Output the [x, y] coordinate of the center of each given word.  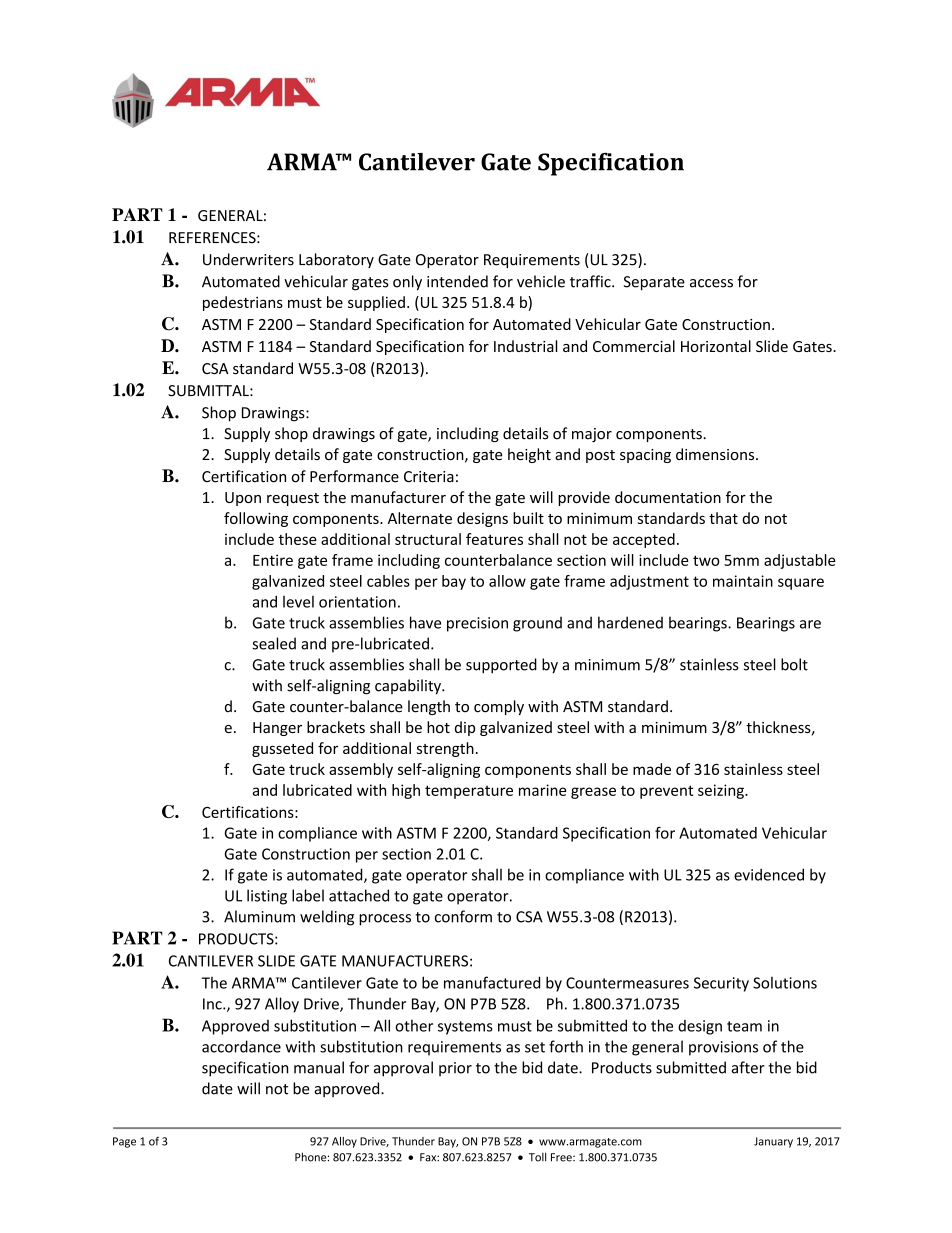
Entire [273, 560]
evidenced [769, 874]
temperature [469, 792]
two [706, 560]
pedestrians [243, 303]
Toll [537, 1157]
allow [507, 581]
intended [457, 281]
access [711, 283]
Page [124, 1142]
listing [267, 897]
